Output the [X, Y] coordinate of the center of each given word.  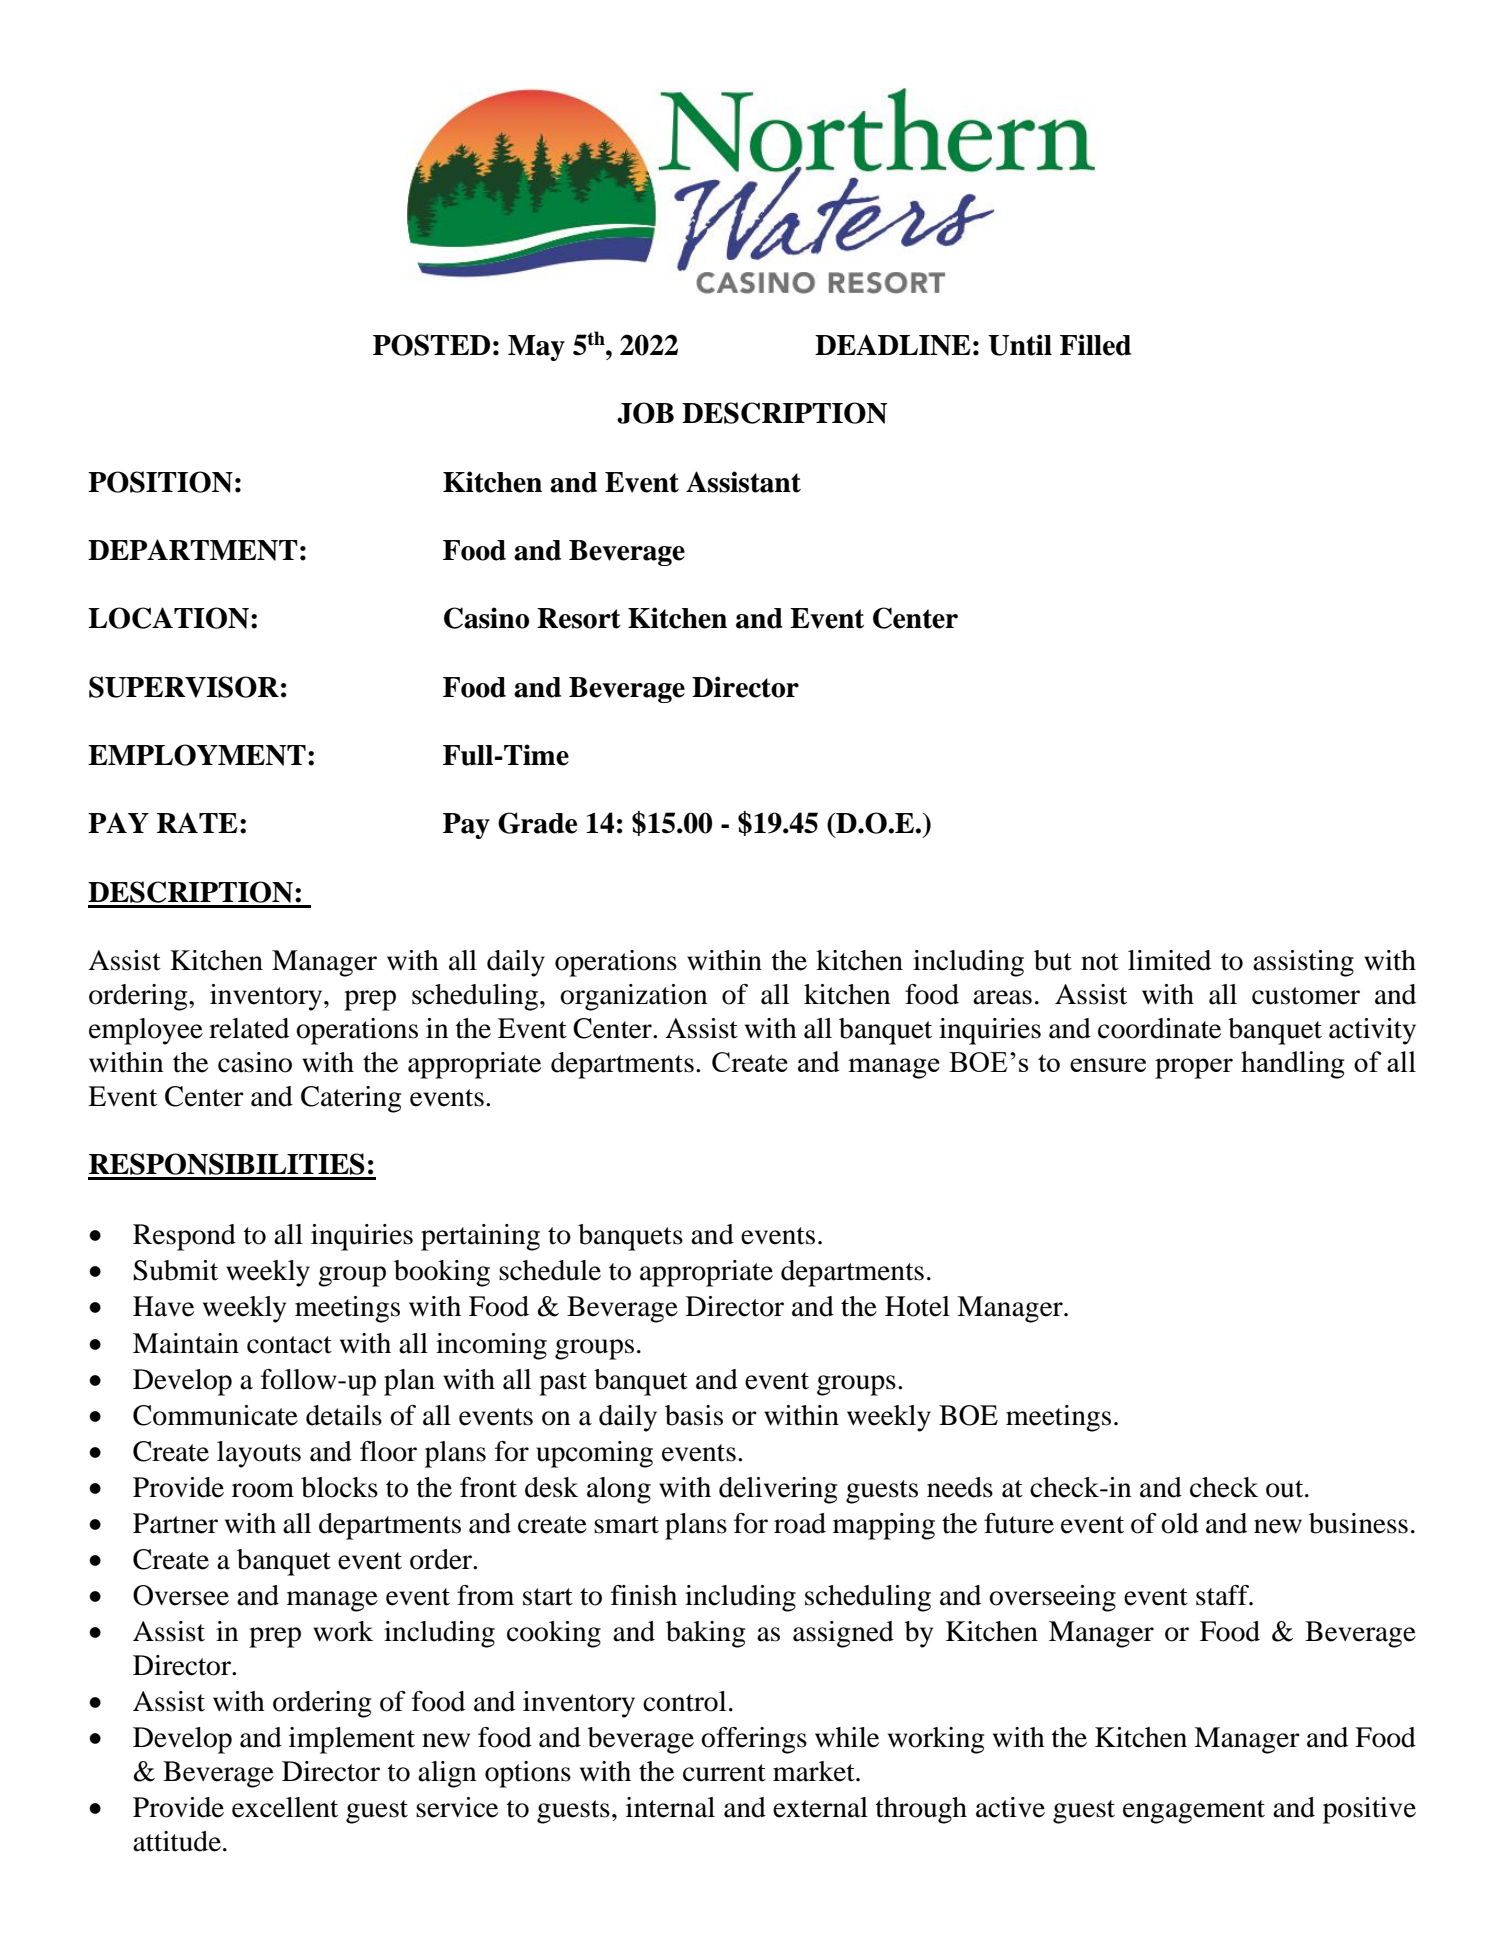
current [724, 1773]
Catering [351, 1099]
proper [1194, 1068]
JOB [645, 413]
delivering [778, 1490]
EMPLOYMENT [197, 755]
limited [1169, 960]
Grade [537, 823]
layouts [259, 1454]
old [1180, 1523]
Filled [1095, 345]
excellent [285, 1807]
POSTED [431, 345]
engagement [1194, 1812]
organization [633, 997]
